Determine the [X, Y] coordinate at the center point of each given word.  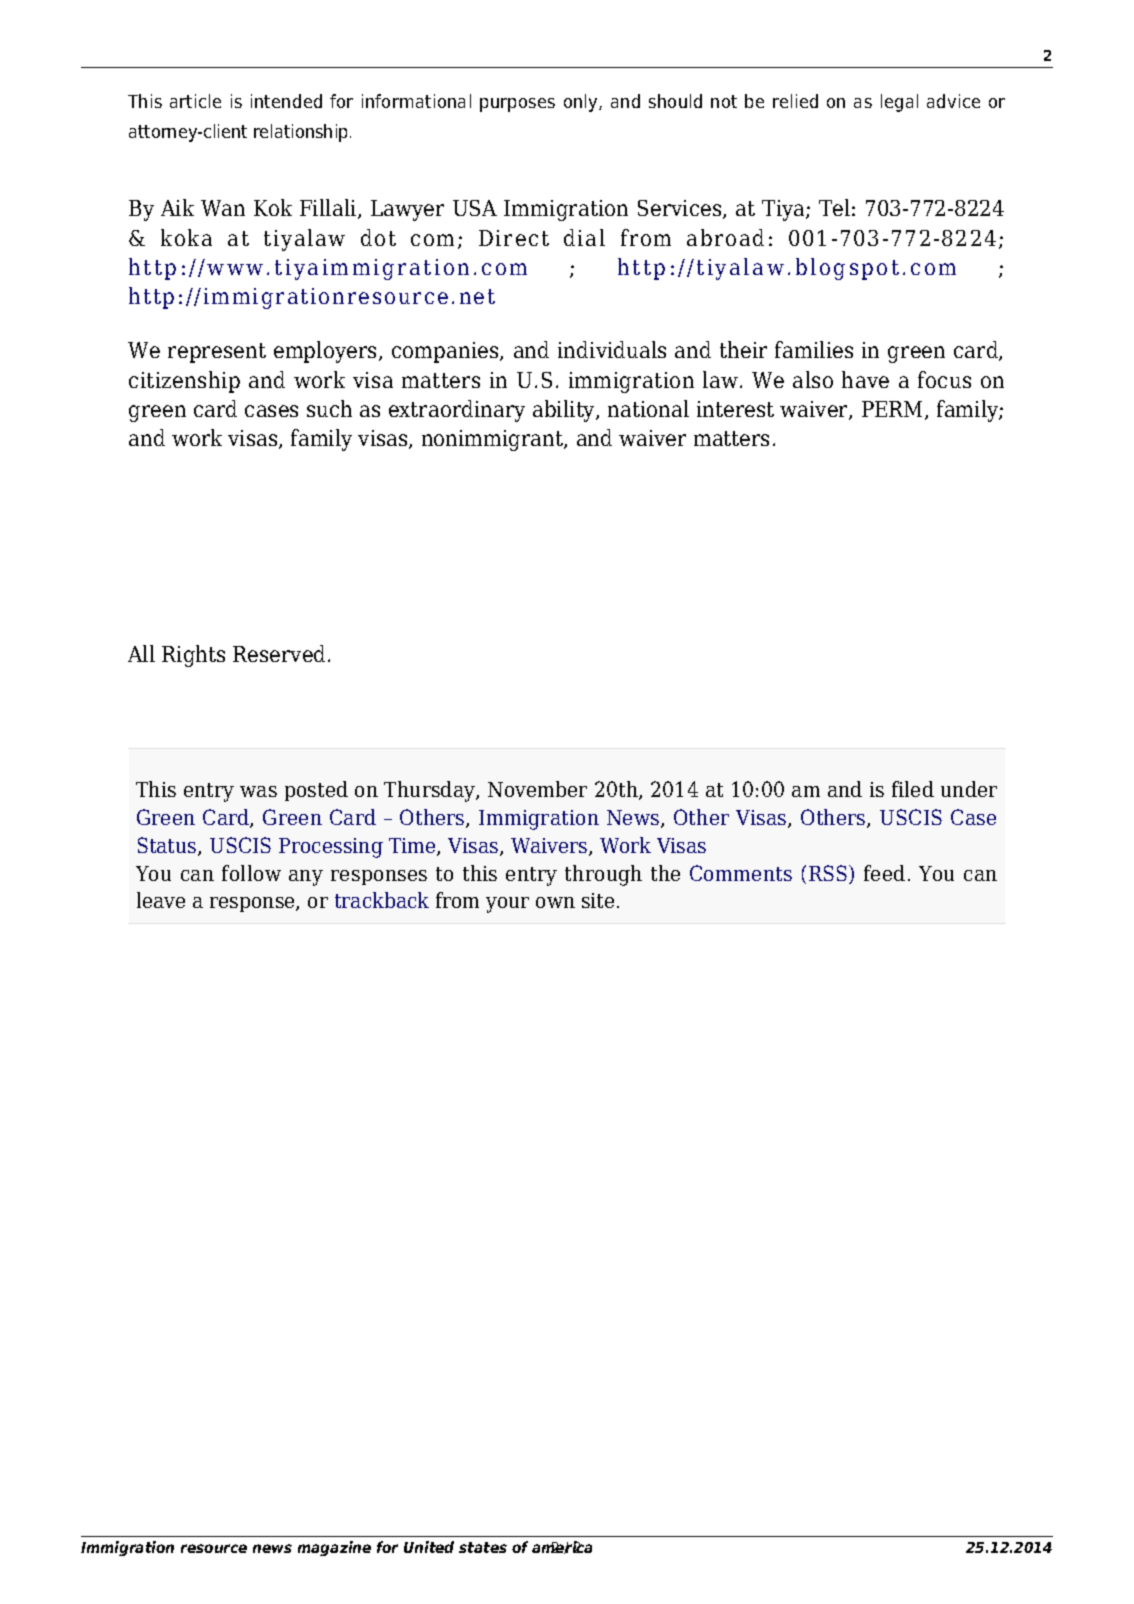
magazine [334, 1548]
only [582, 103]
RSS [829, 874]
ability [565, 411]
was [258, 791]
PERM [894, 410]
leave [161, 900]
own [555, 902]
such [329, 408]
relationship [302, 133]
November [537, 789]
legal [899, 103]
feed [884, 873]
